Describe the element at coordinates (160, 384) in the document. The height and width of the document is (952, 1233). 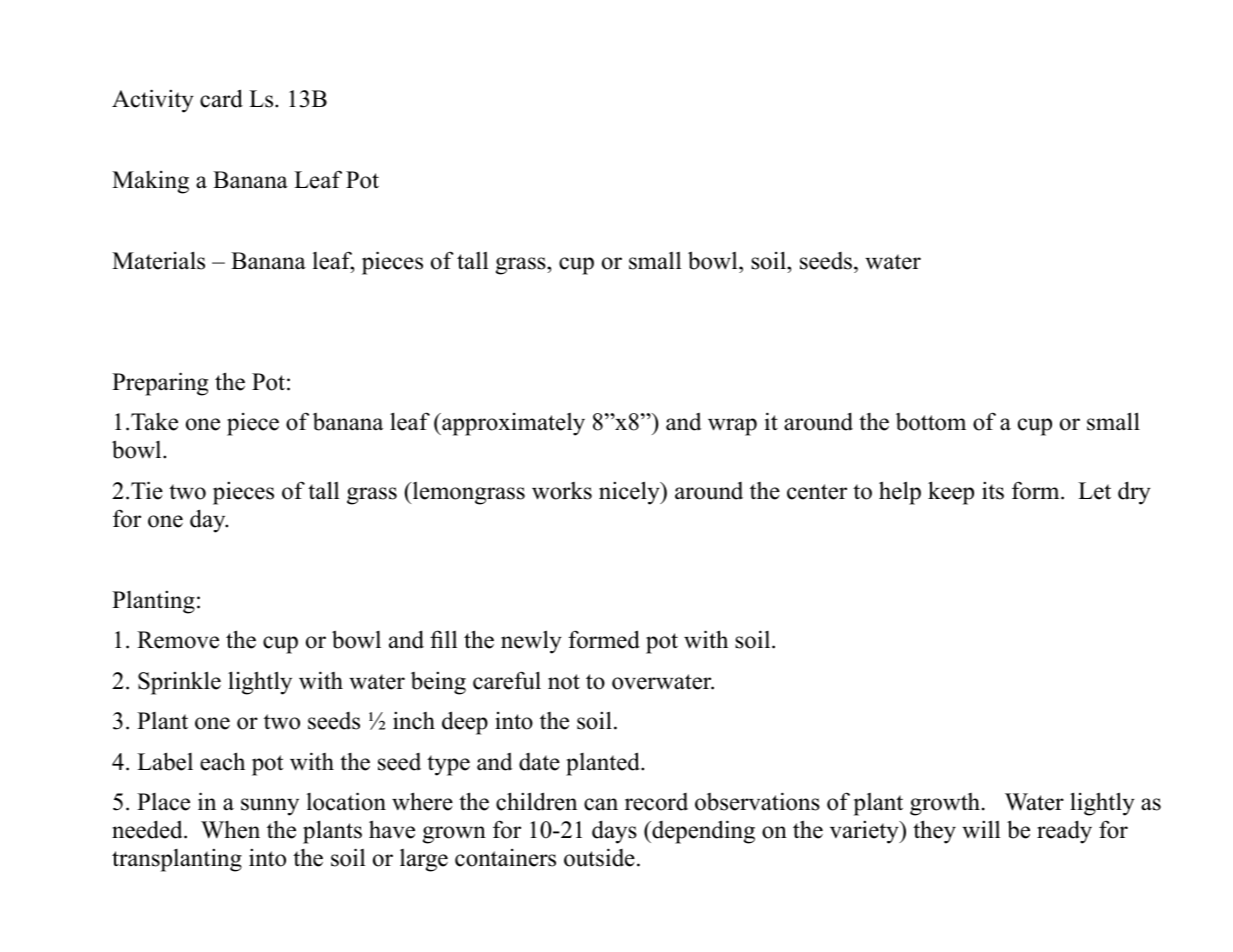
I see `Preparing` at that location.
